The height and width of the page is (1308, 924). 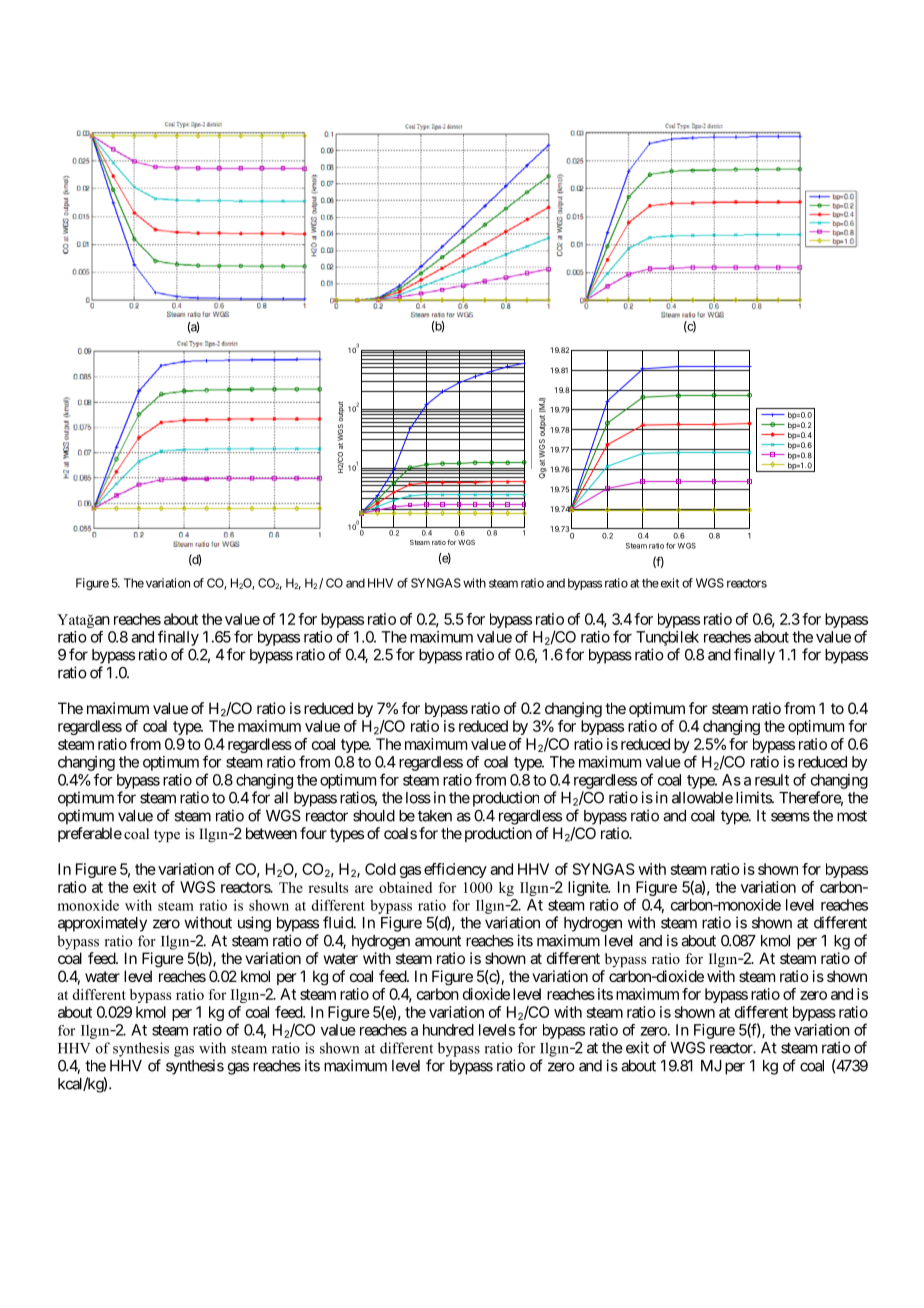 What do you see at coordinates (254, 924) in the page?
I see `using` at bounding box center [254, 924].
